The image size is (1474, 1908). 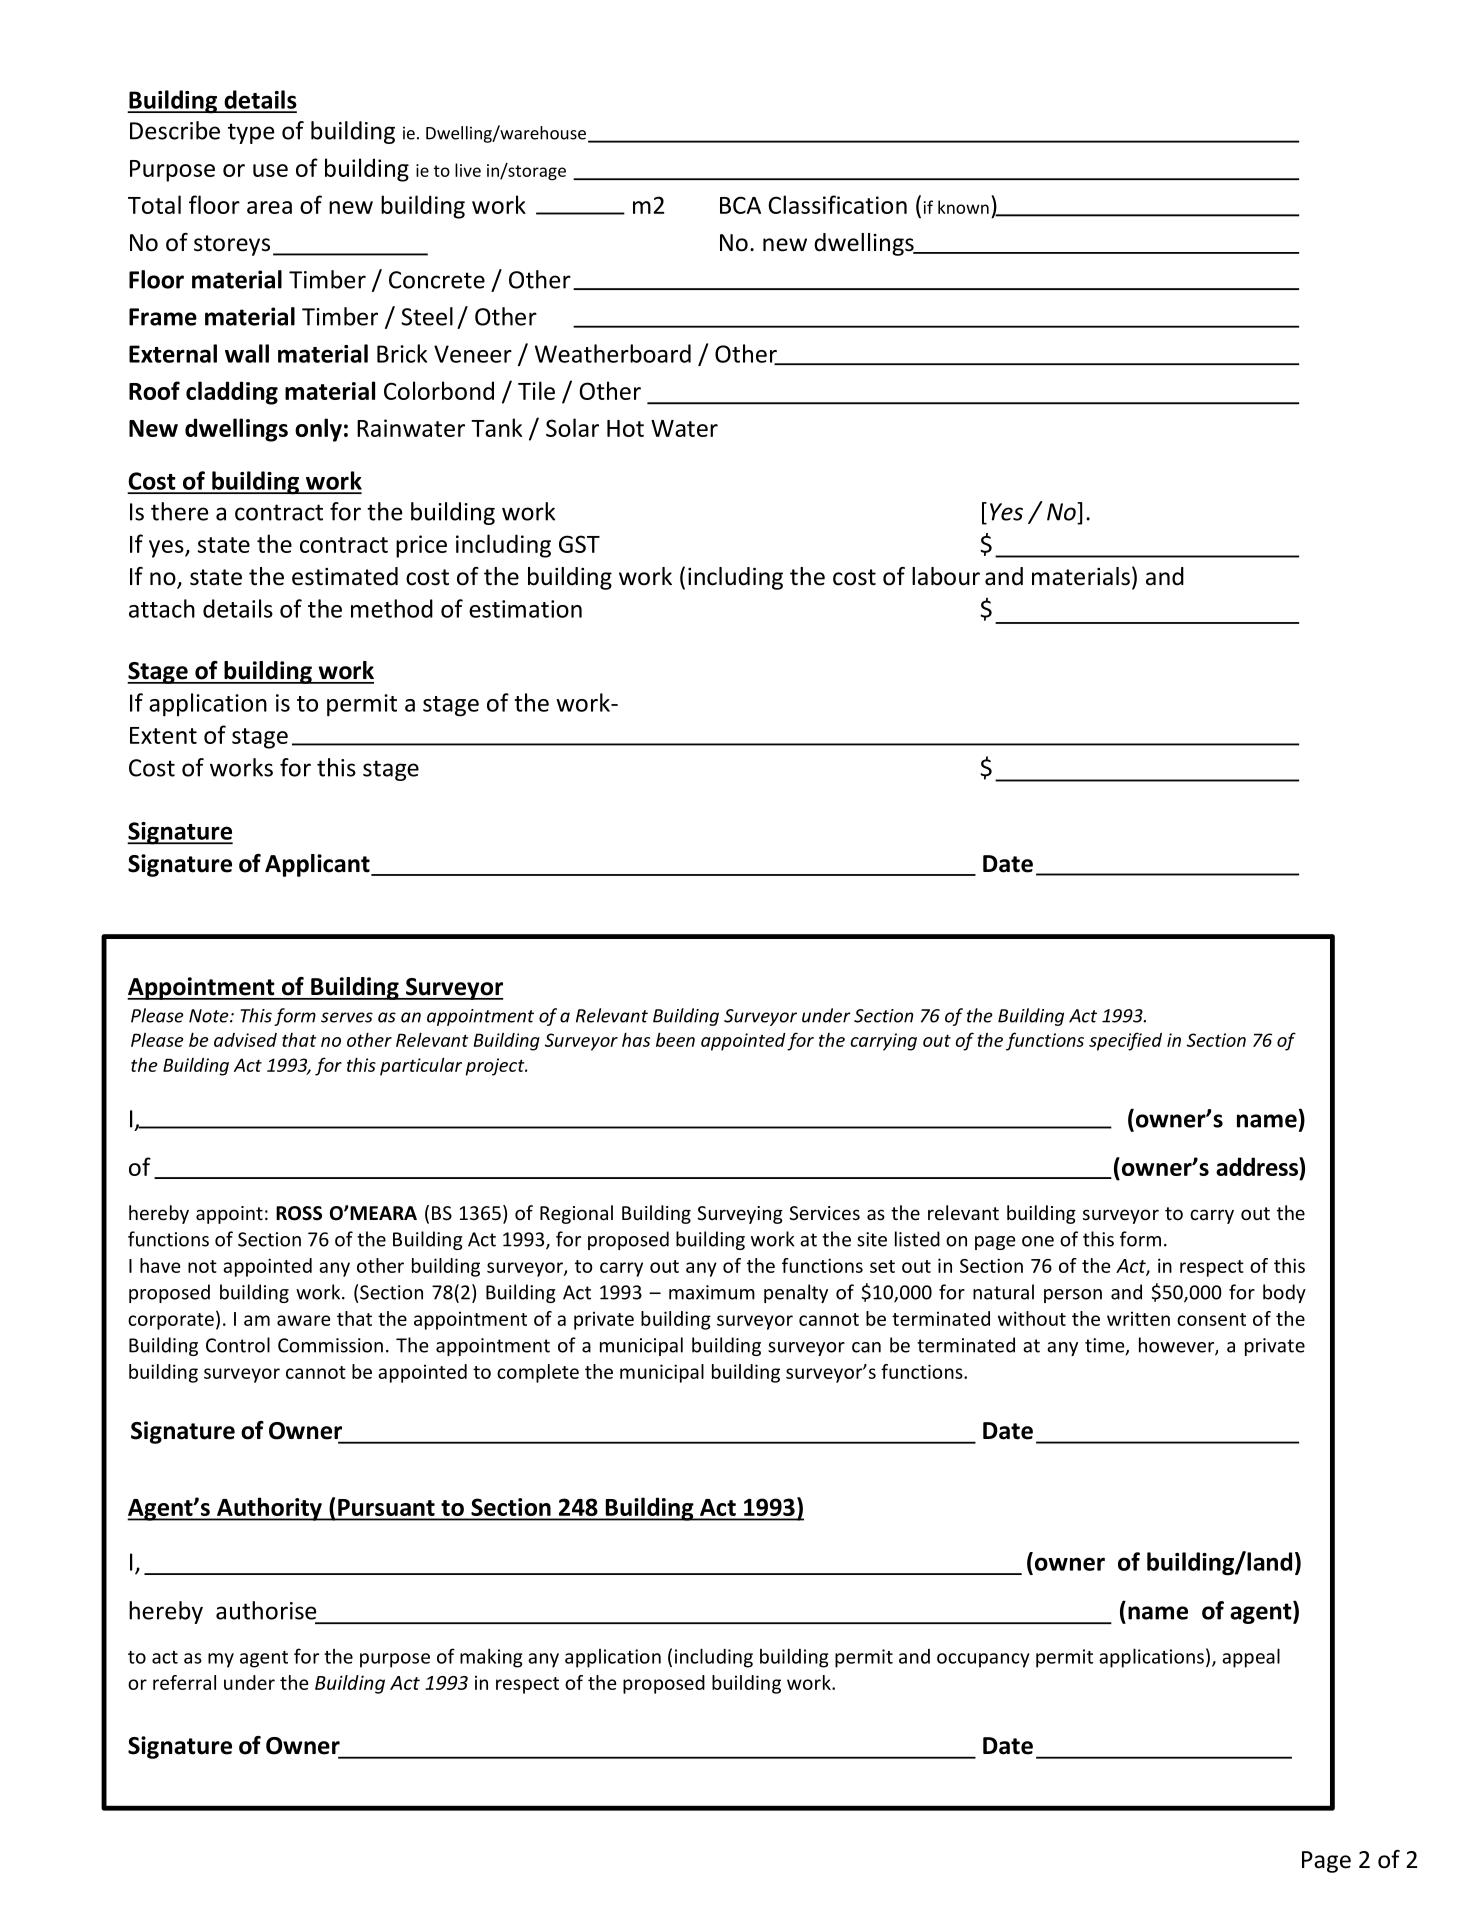 What do you see at coordinates (318, 865) in the screenshot?
I see `Applicant` at bounding box center [318, 865].
